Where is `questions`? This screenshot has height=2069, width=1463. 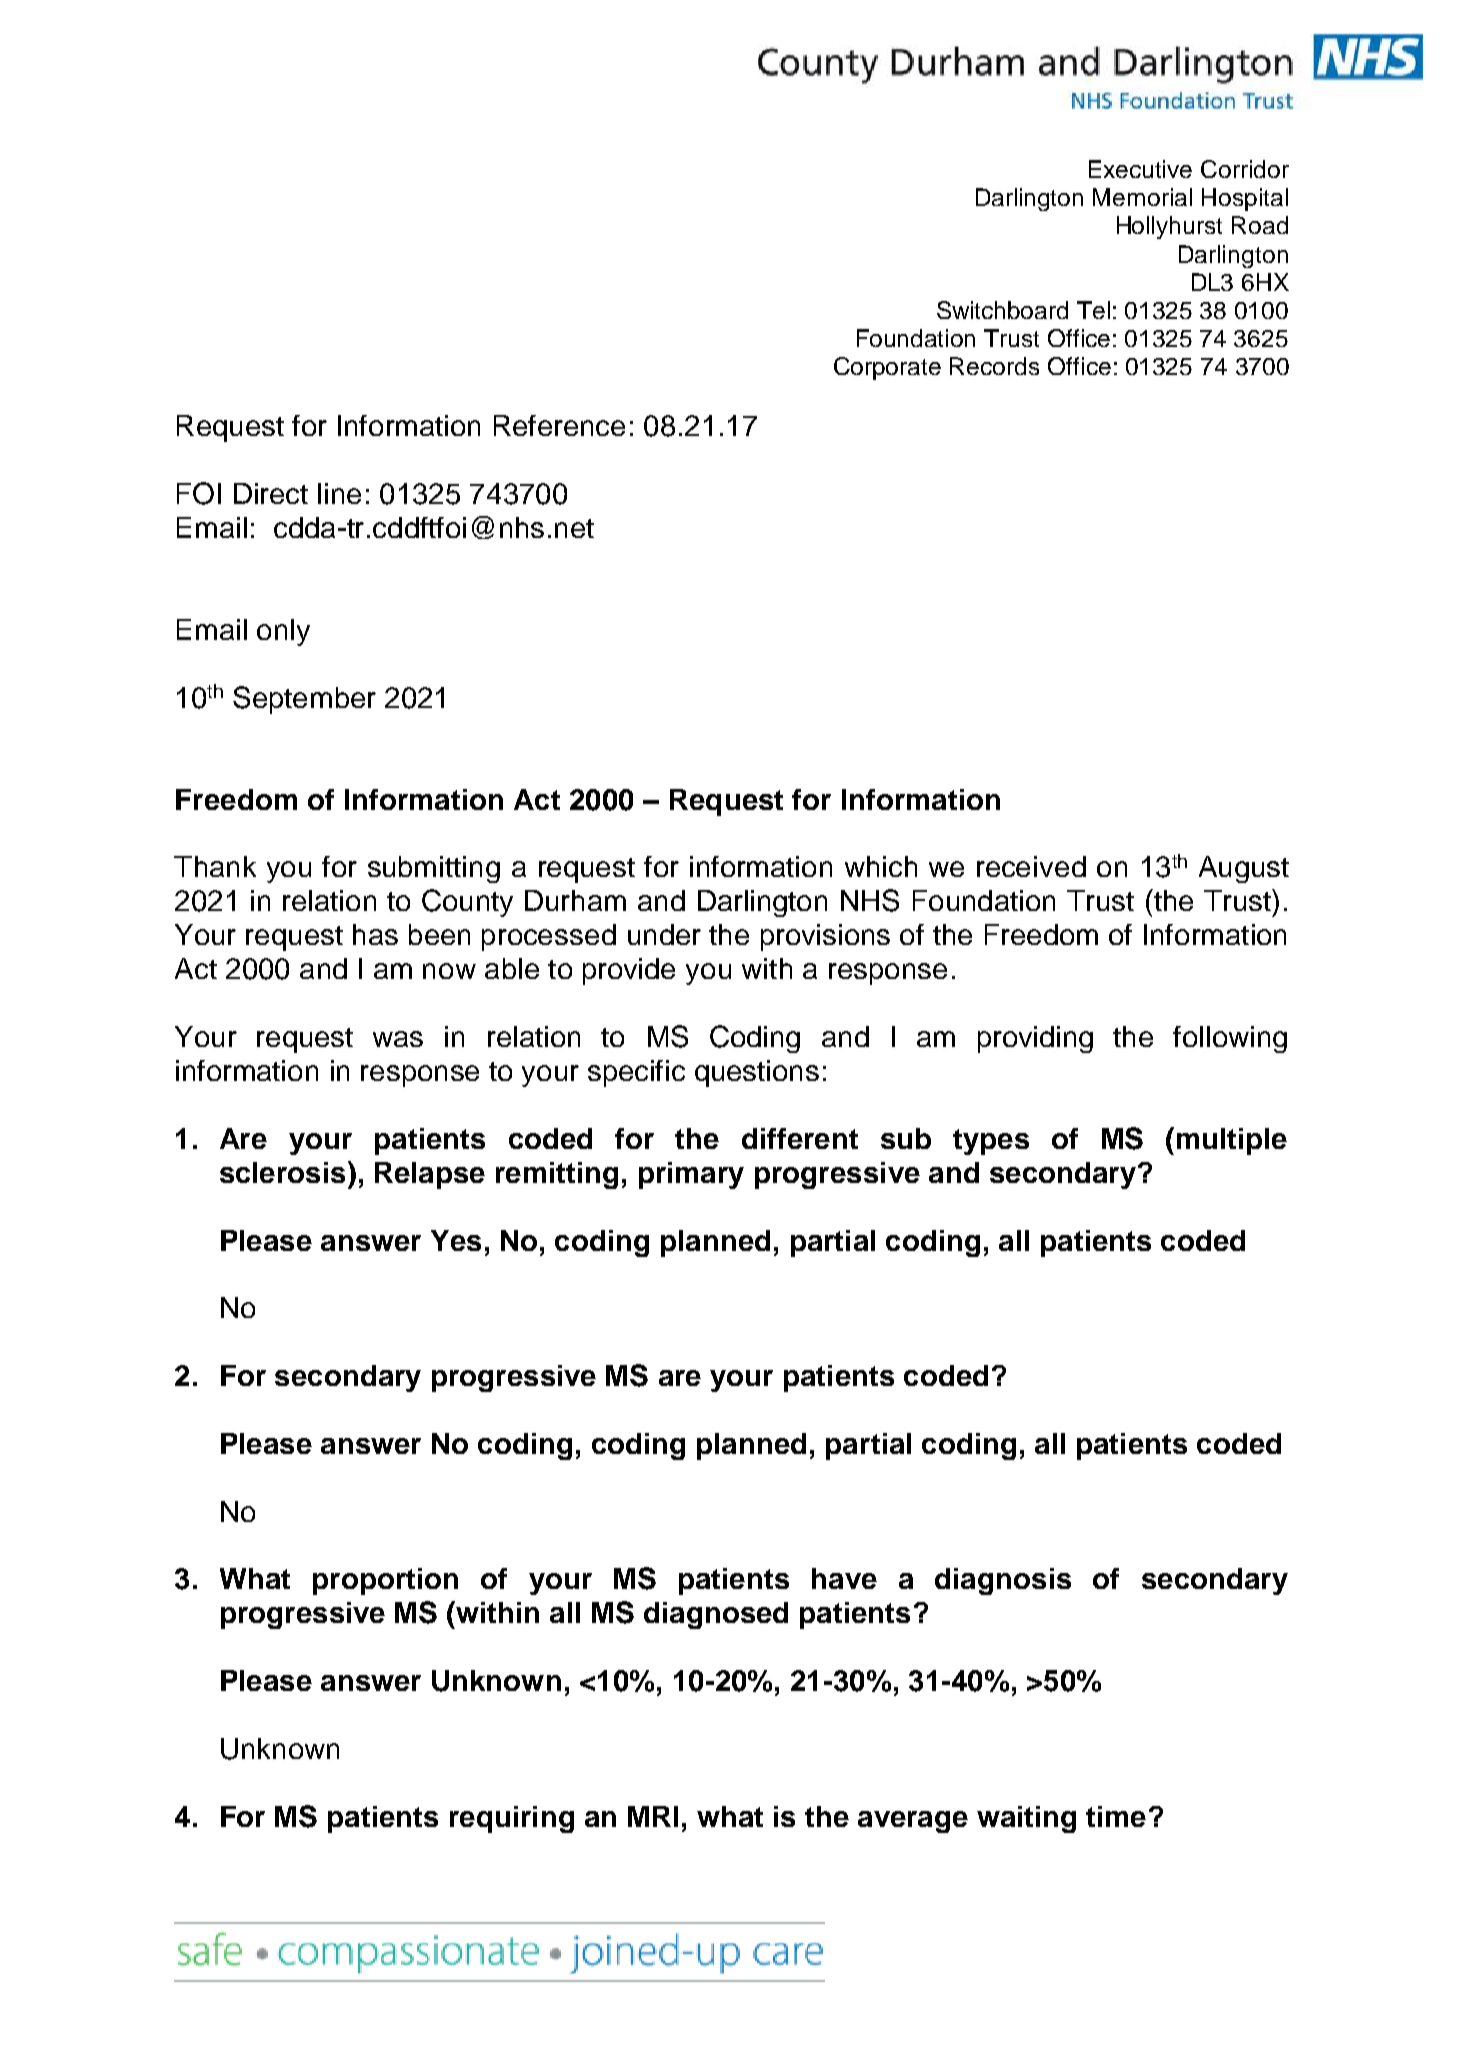 questions is located at coordinates (757, 1073).
